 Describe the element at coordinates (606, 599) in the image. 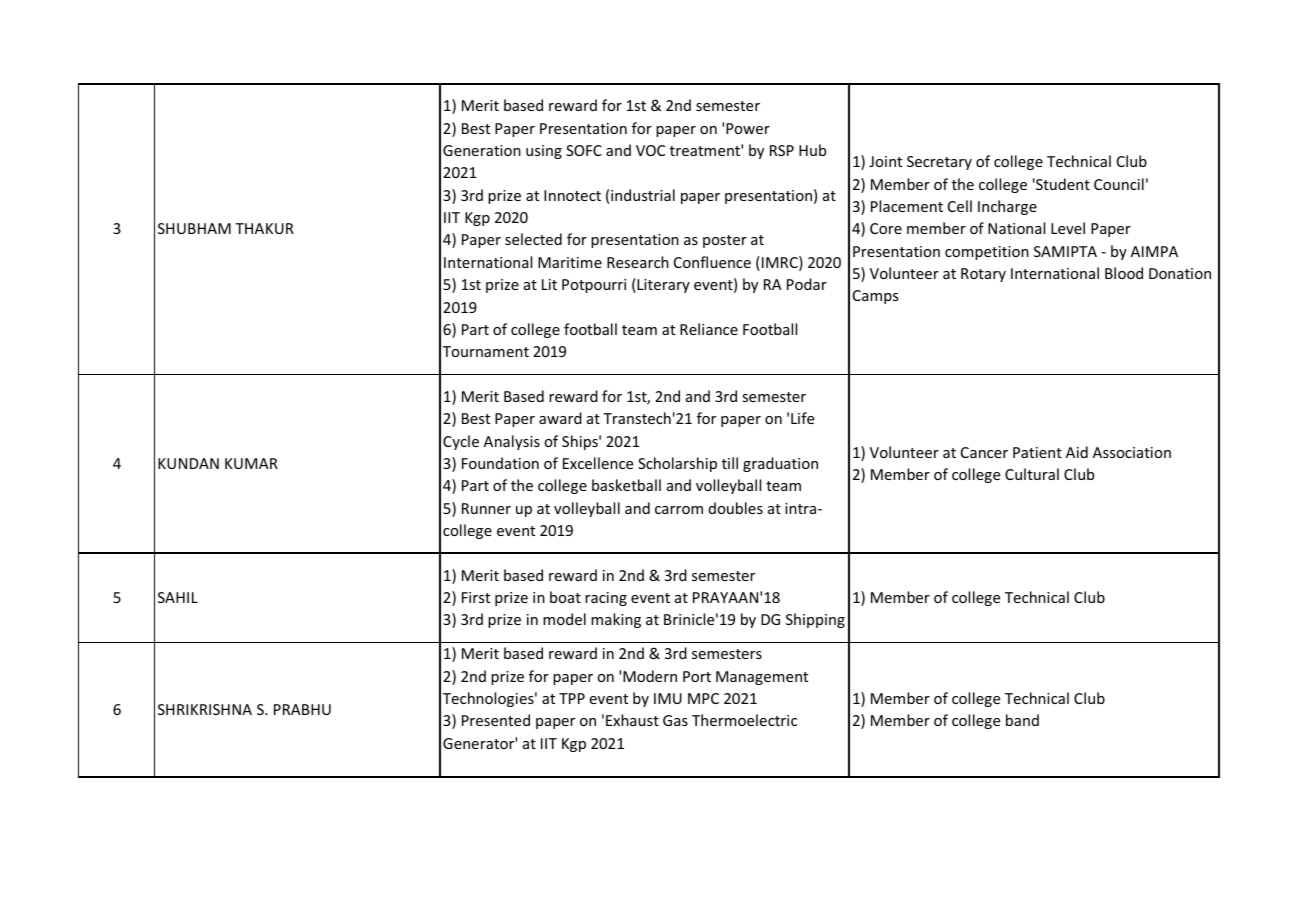

I see `racing` at that location.
